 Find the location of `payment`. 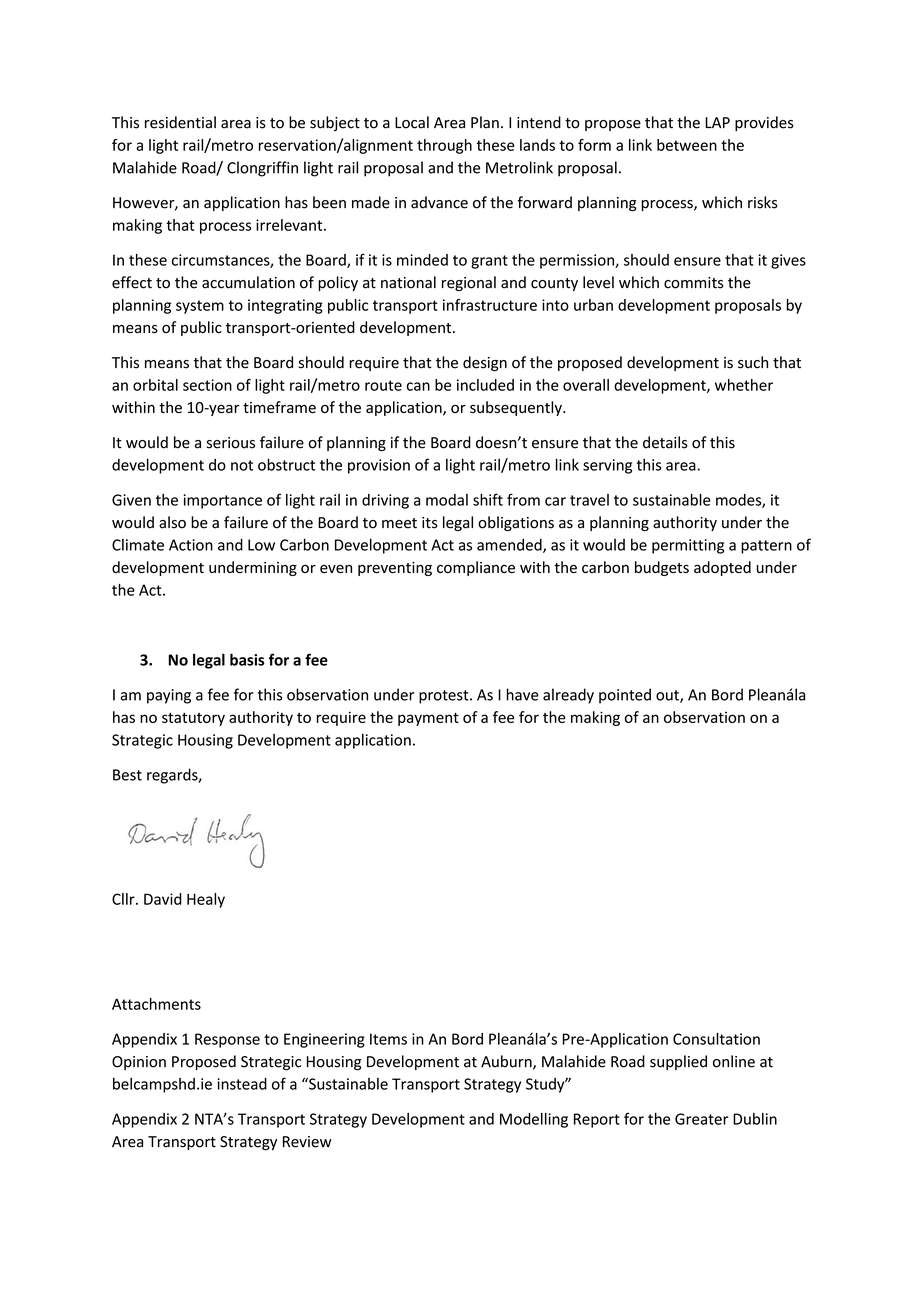

payment is located at coordinates (428, 719).
